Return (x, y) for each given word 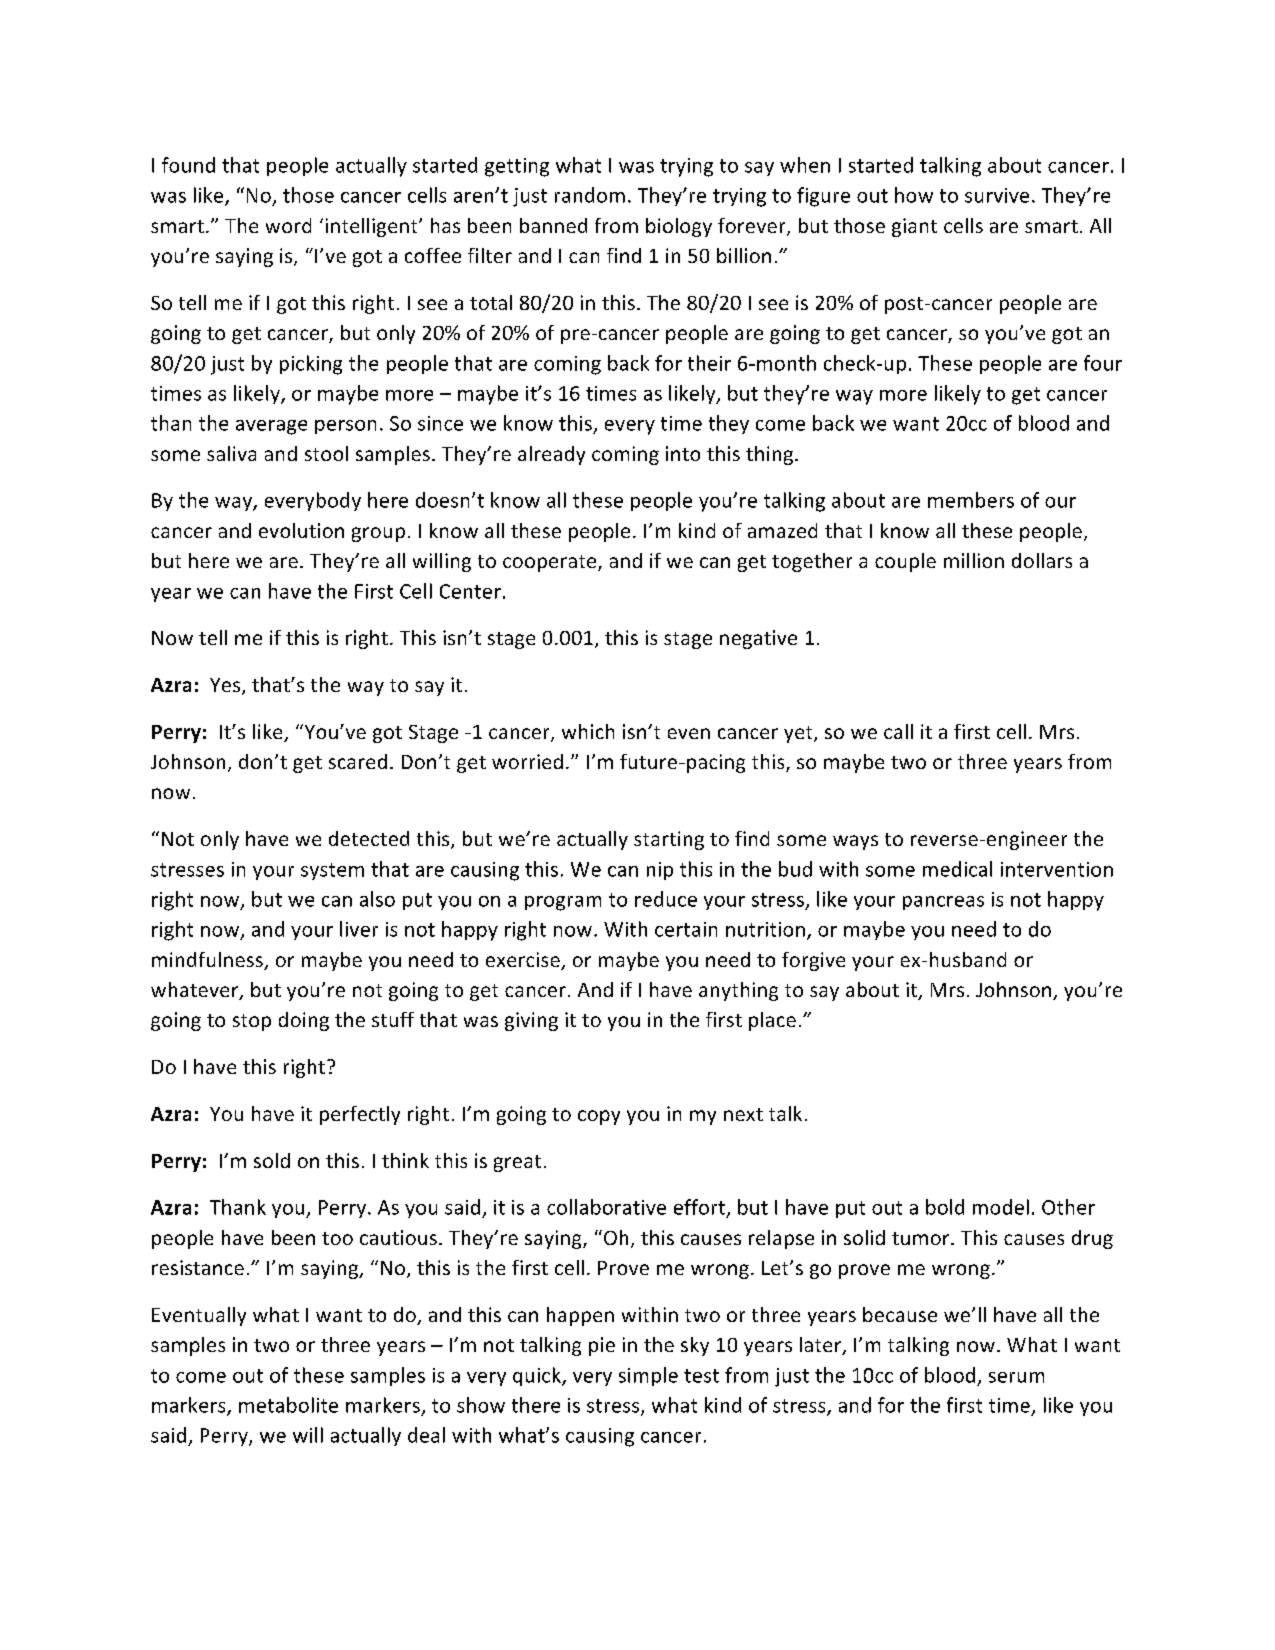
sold (272, 1160)
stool (326, 453)
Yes (226, 686)
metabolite (288, 1405)
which (588, 731)
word (288, 225)
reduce (666, 899)
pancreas (943, 903)
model (1001, 1207)
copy (599, 1117)
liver (359, 929)
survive (997, 195)
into (683, 453)
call (898, 731)
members (971, 500)
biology (679, 227)
